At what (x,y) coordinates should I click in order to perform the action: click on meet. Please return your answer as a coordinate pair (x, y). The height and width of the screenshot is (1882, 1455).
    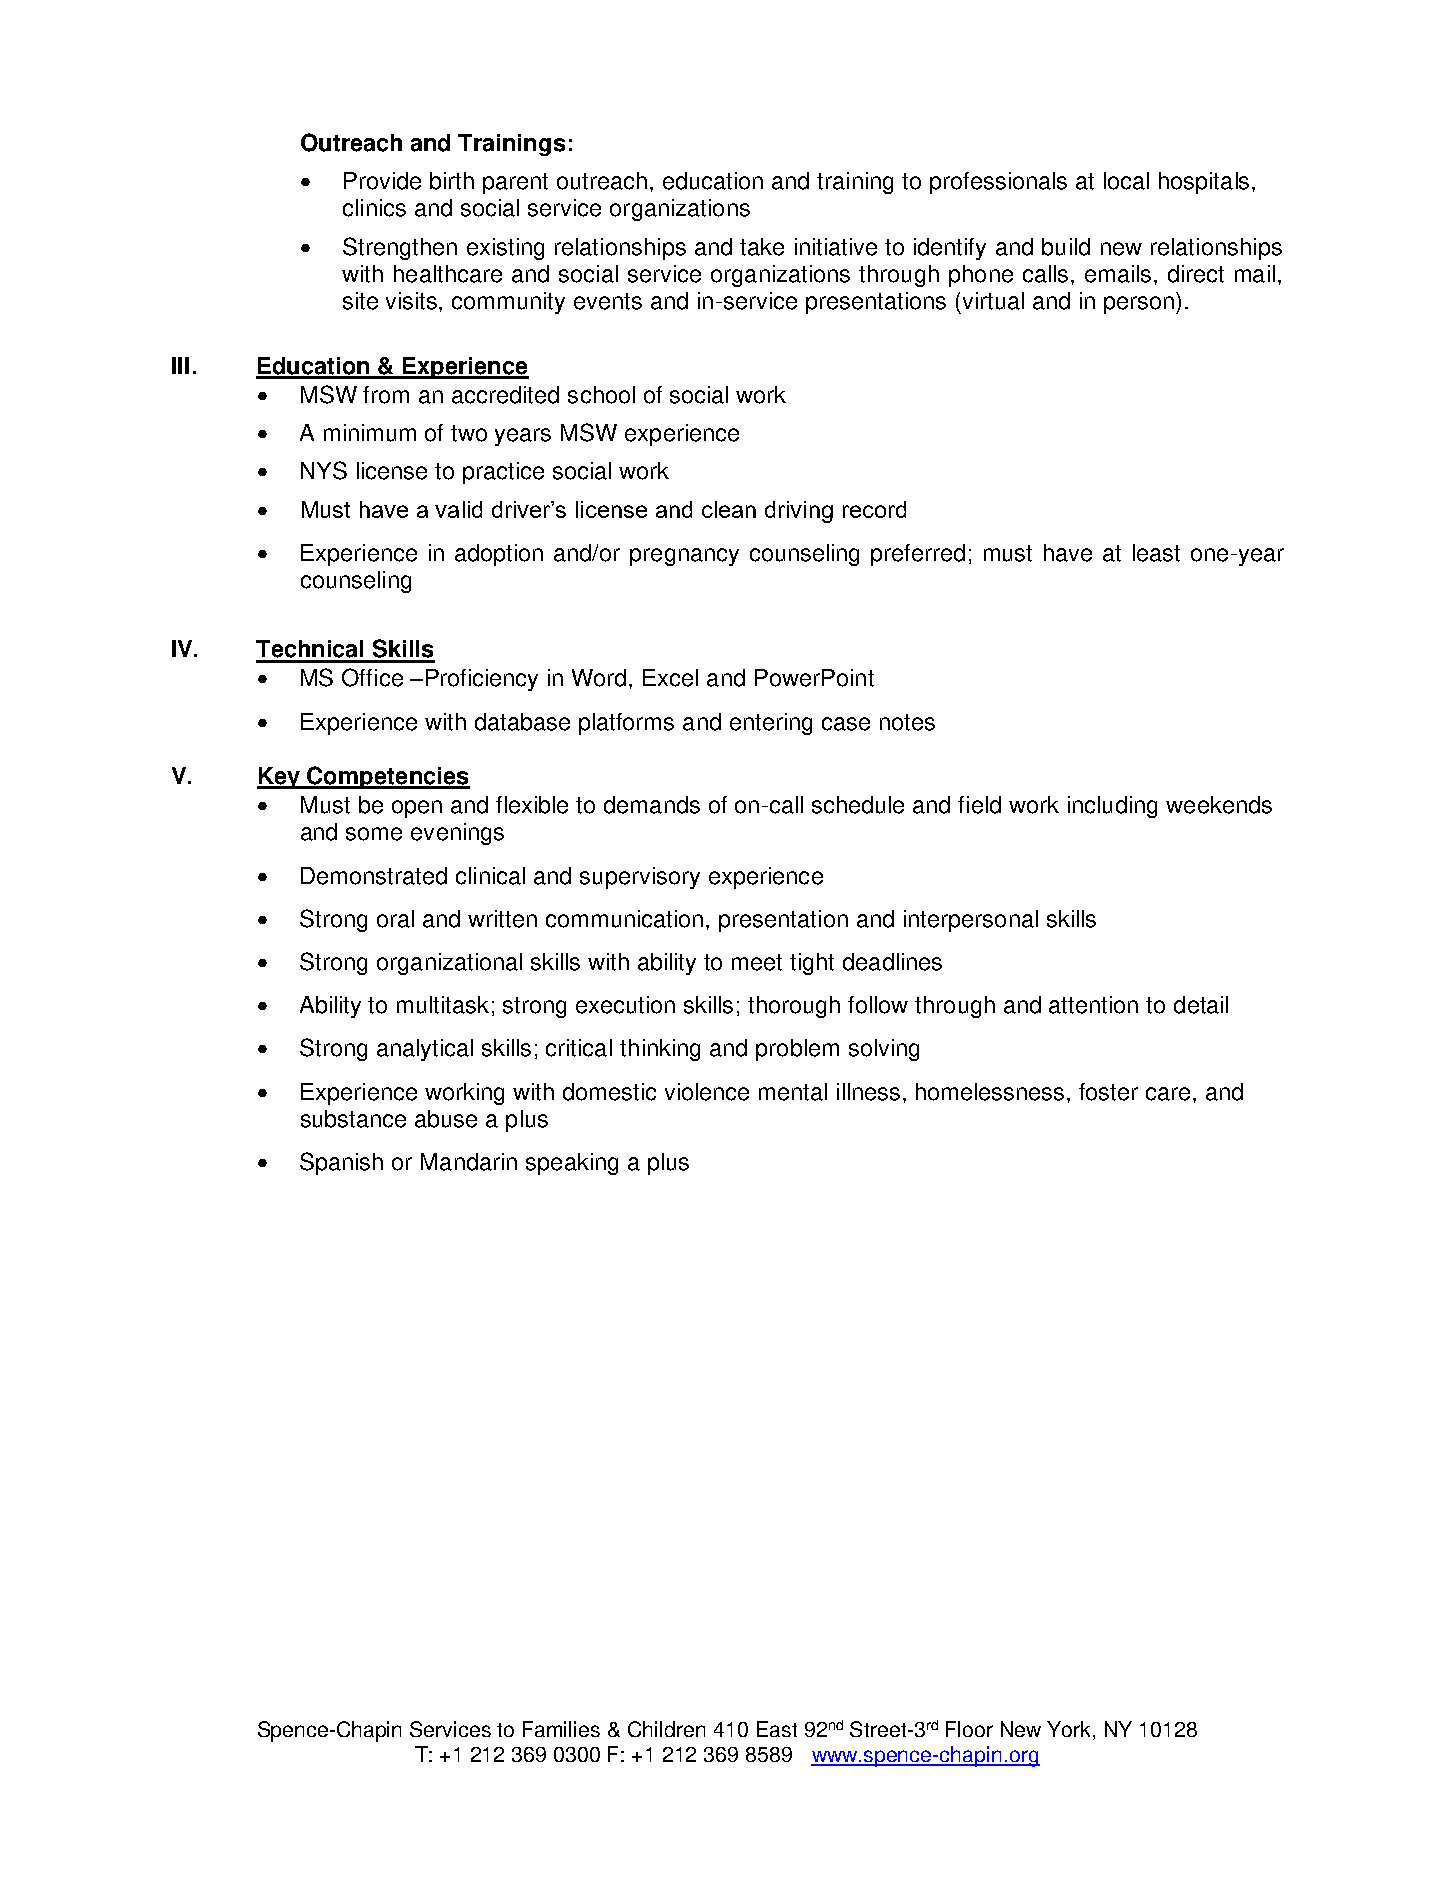
    Looking at the image, I should click on (757, 962).
